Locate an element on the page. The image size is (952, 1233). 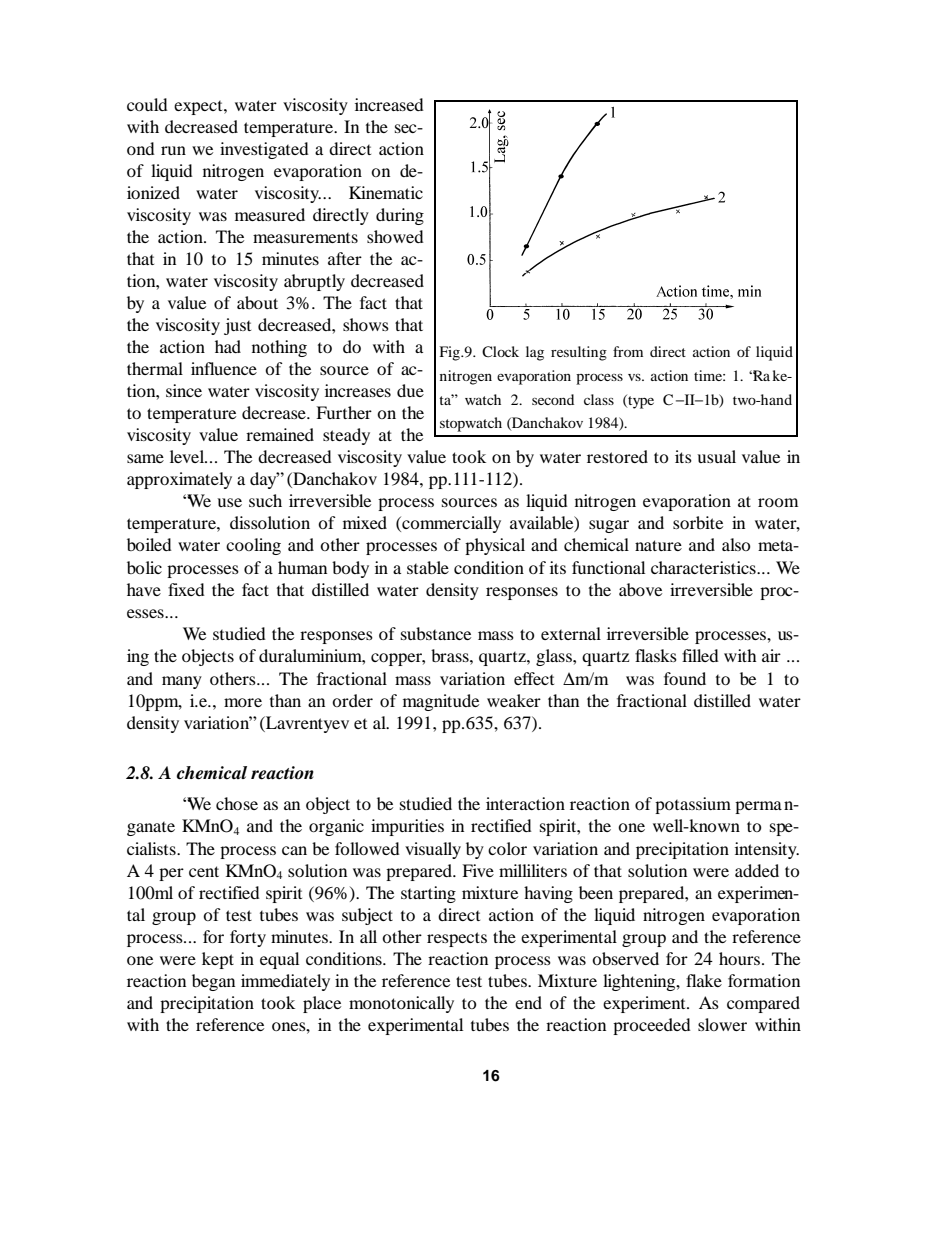
expect is located at coordinates (199, 108).
